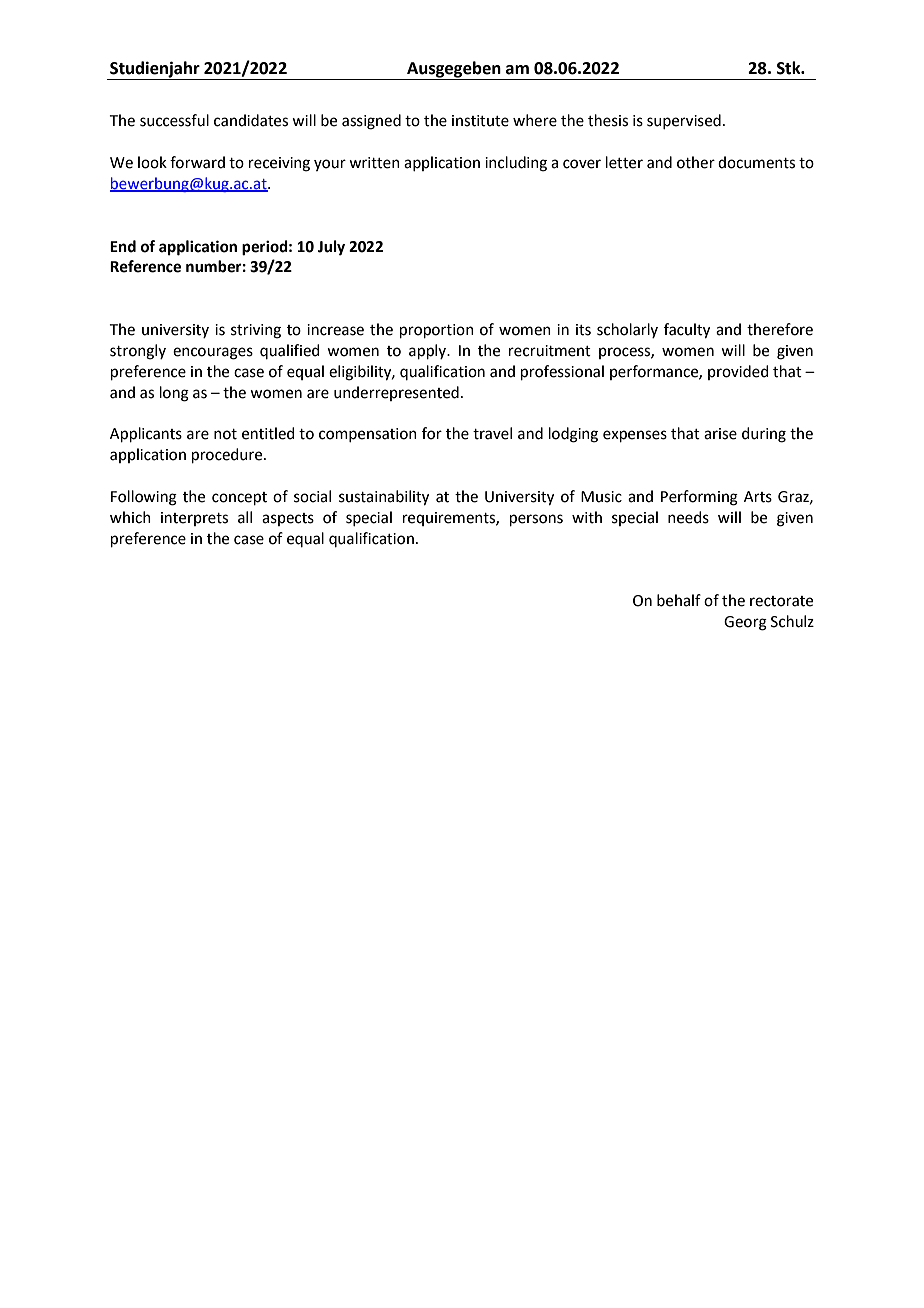 The width and height of the document is (924, 1308). I want to click on July, so click(331, 248).
